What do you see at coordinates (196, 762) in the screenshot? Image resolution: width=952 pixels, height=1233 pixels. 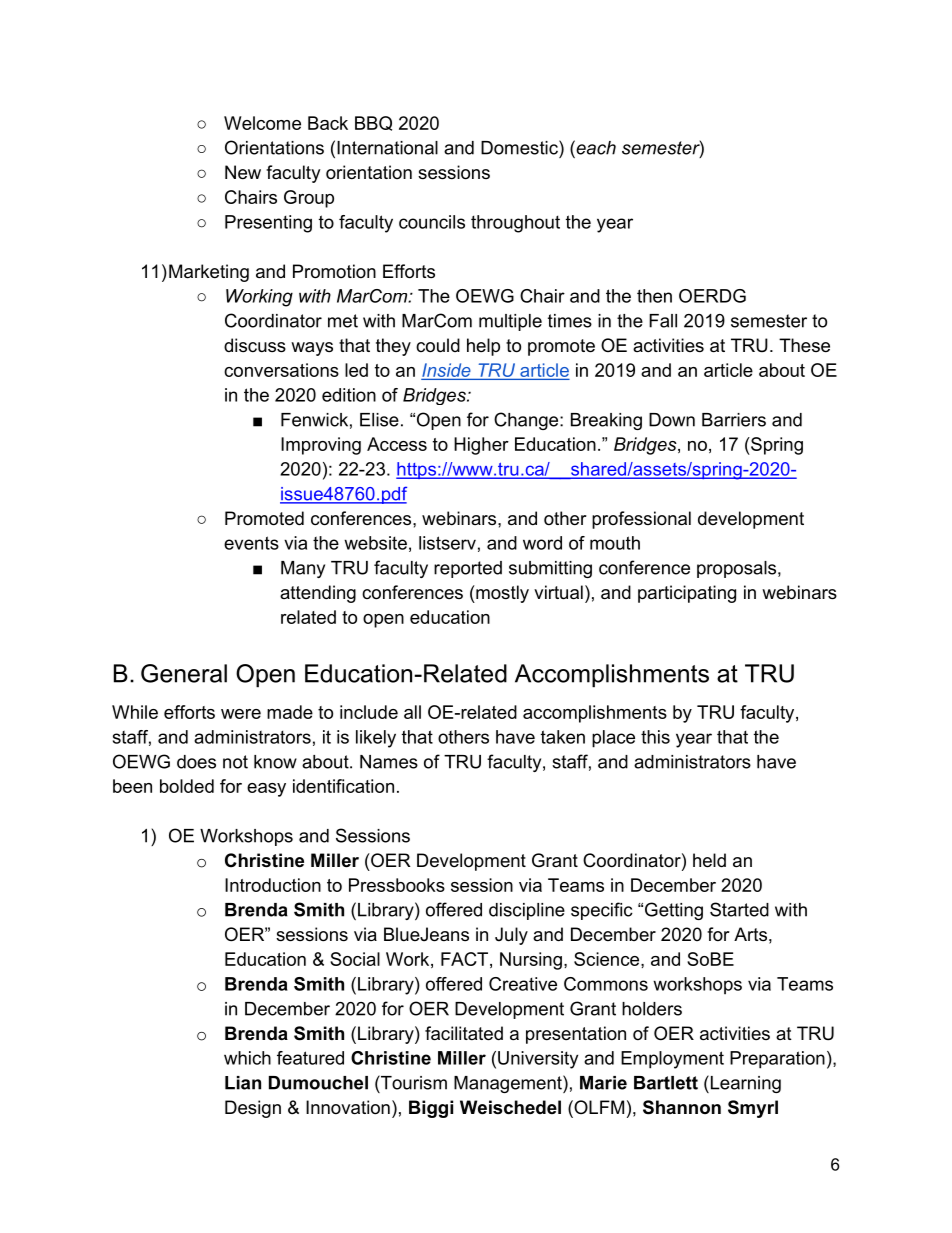 I see `does` at bounding box center [196, 762].
